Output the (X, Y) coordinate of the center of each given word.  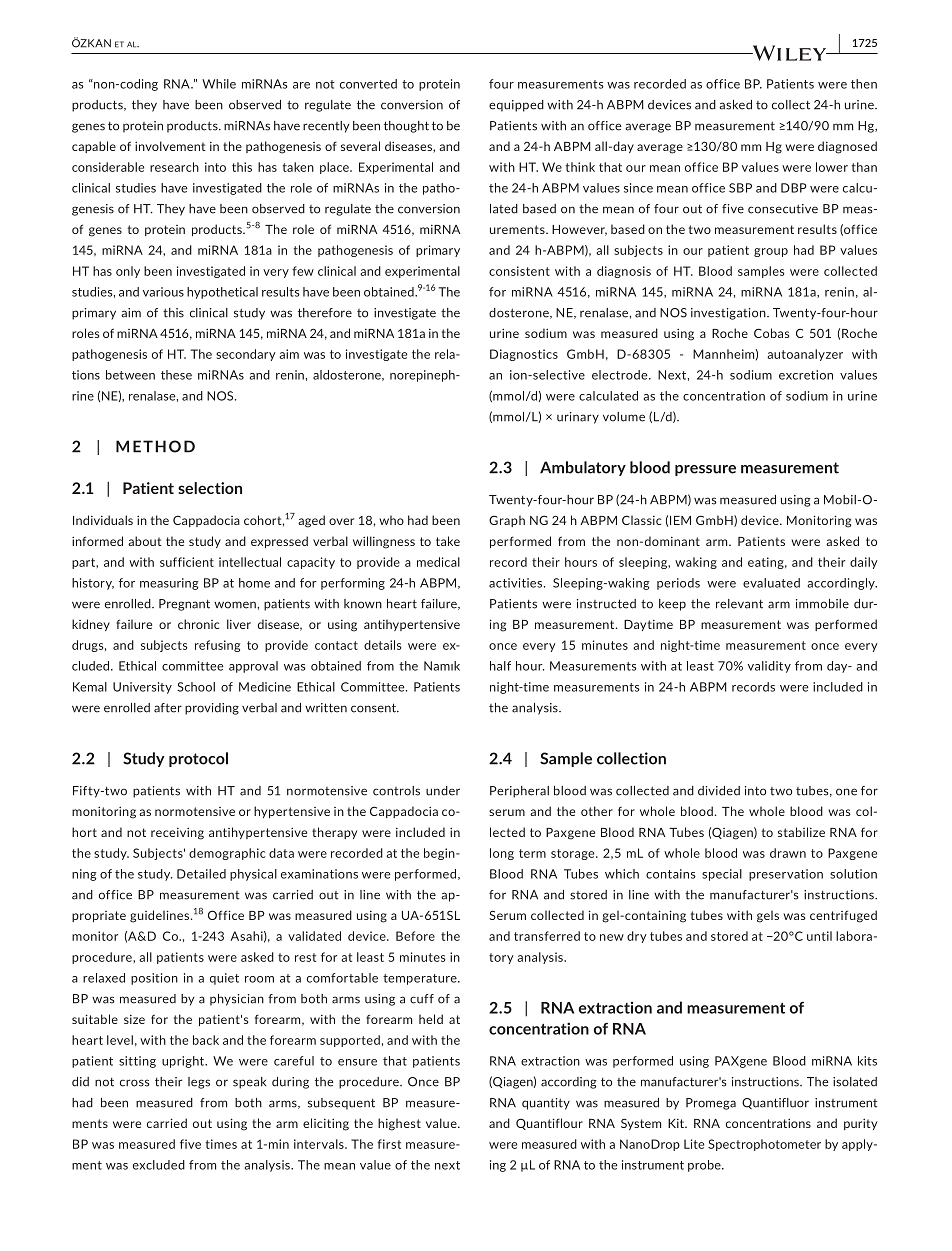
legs (199, 1083)
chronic (198, 624)
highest (399, 1124)
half (500, 666)
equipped (516, 106)
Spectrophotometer (764, 1145)
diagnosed (847, 147)
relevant (739, 604)
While (219, 84)
